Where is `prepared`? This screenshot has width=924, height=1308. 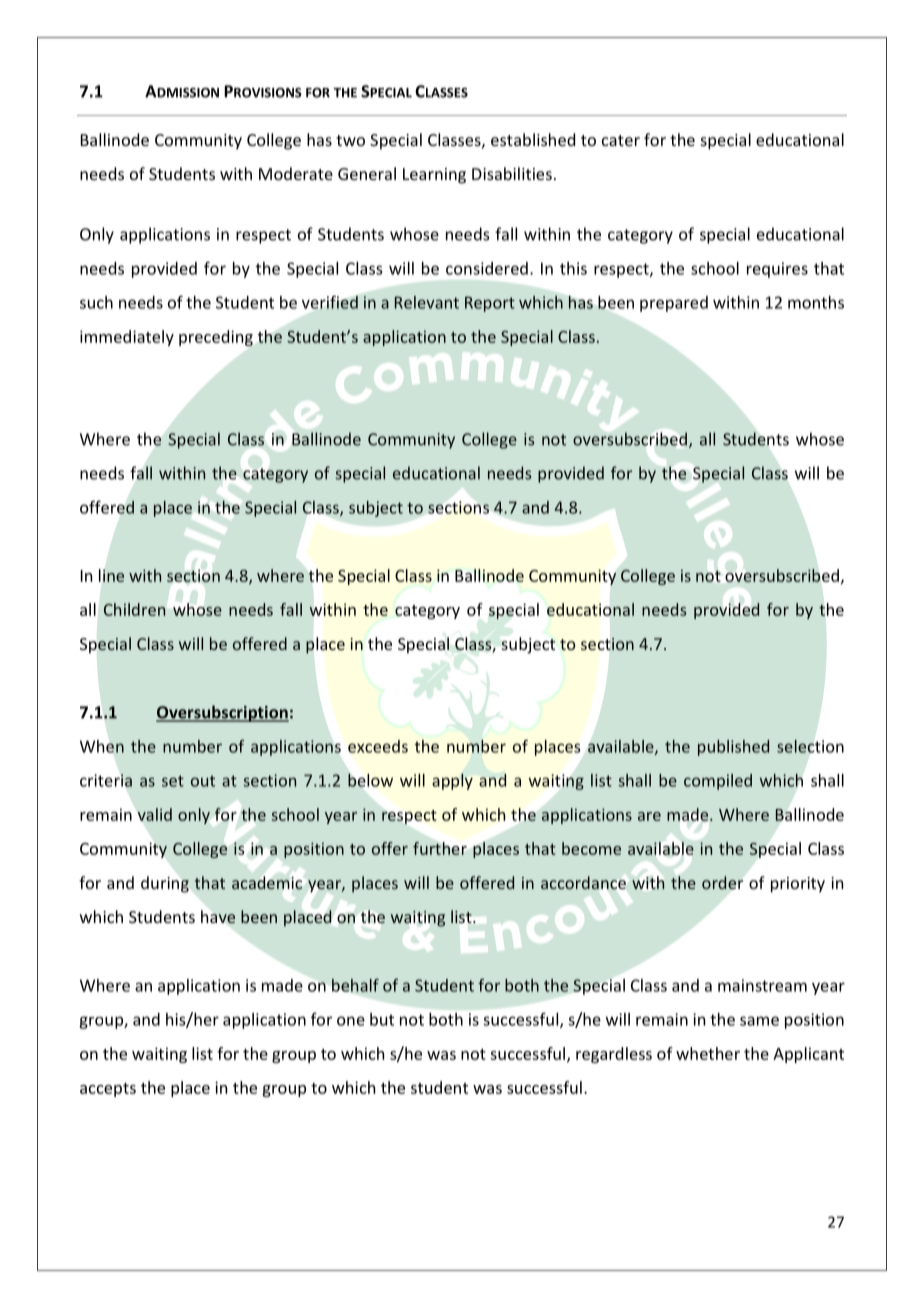
prepared is located at coordinates (674, 304).
